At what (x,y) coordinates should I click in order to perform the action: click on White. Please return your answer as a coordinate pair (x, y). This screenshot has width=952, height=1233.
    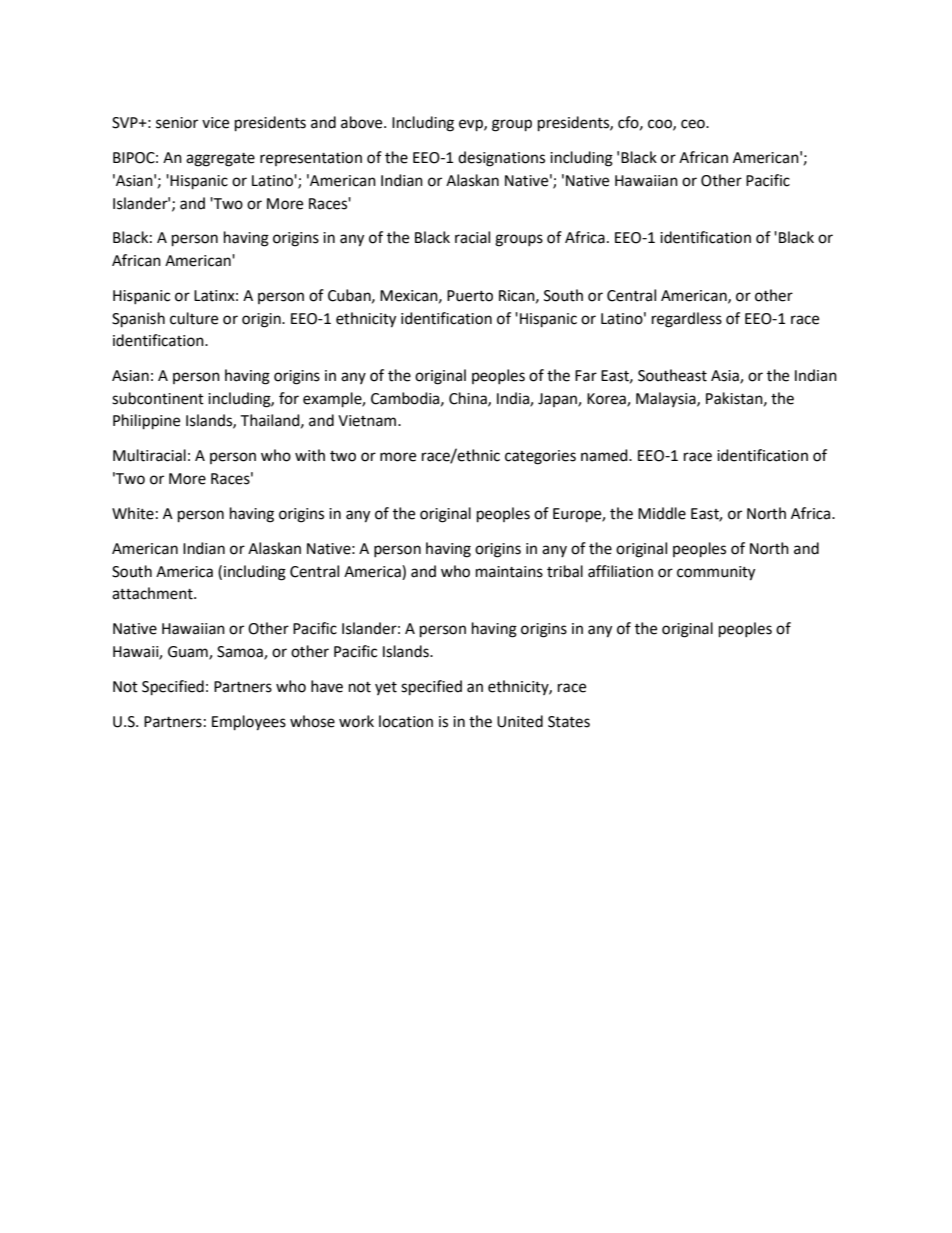
    Looking at the image, I should click on (133, 513).
